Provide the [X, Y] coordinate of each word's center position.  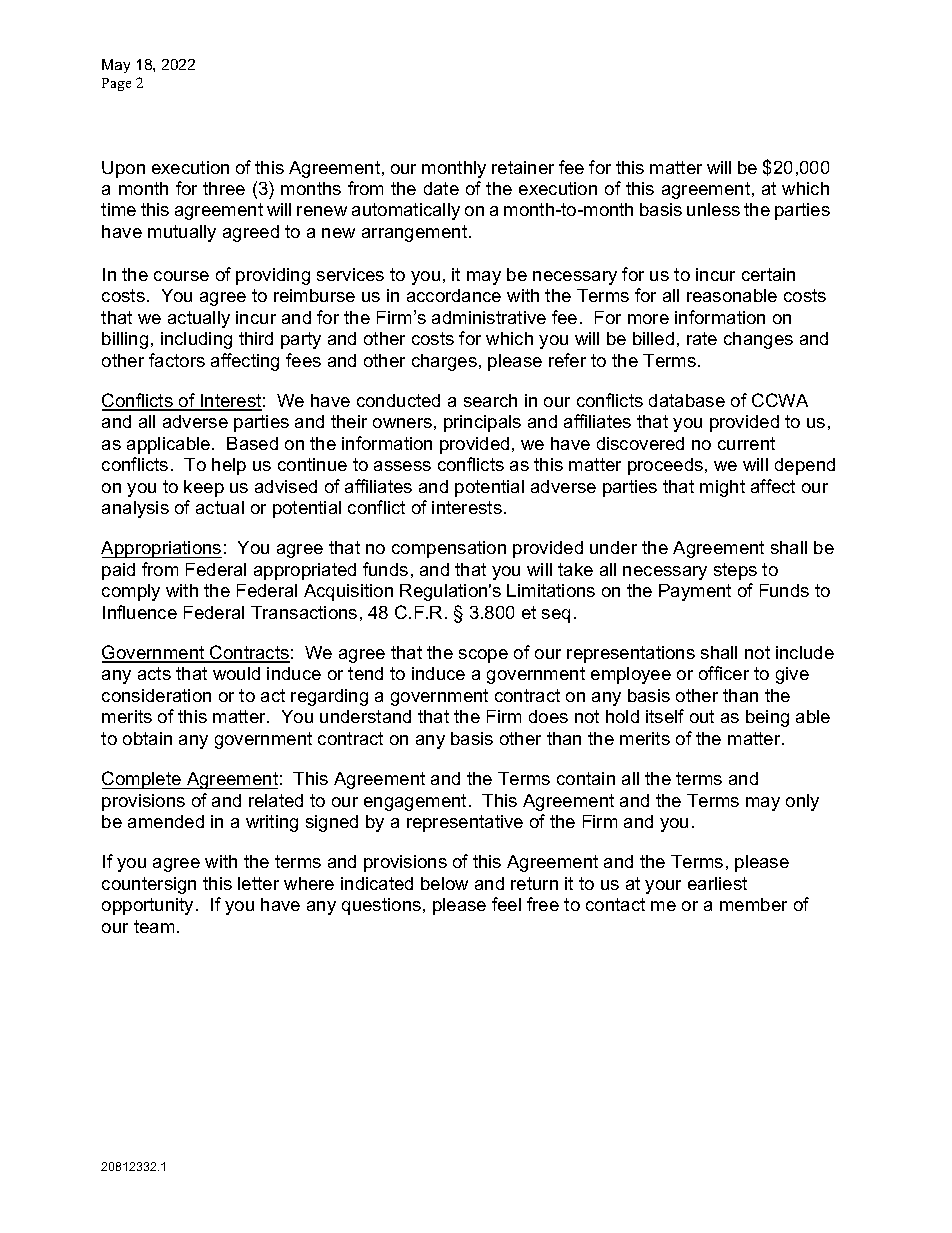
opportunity [149, 906]
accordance [454, 295]
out [702, 716]
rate [702, 338]
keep [204, 488]
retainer [523, 167]
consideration [156, 695]
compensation [449, 549]
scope [483, 656]
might [722, 488]
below [444, 883]
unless [713, 209]
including [196, 340]
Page [116, 84]
